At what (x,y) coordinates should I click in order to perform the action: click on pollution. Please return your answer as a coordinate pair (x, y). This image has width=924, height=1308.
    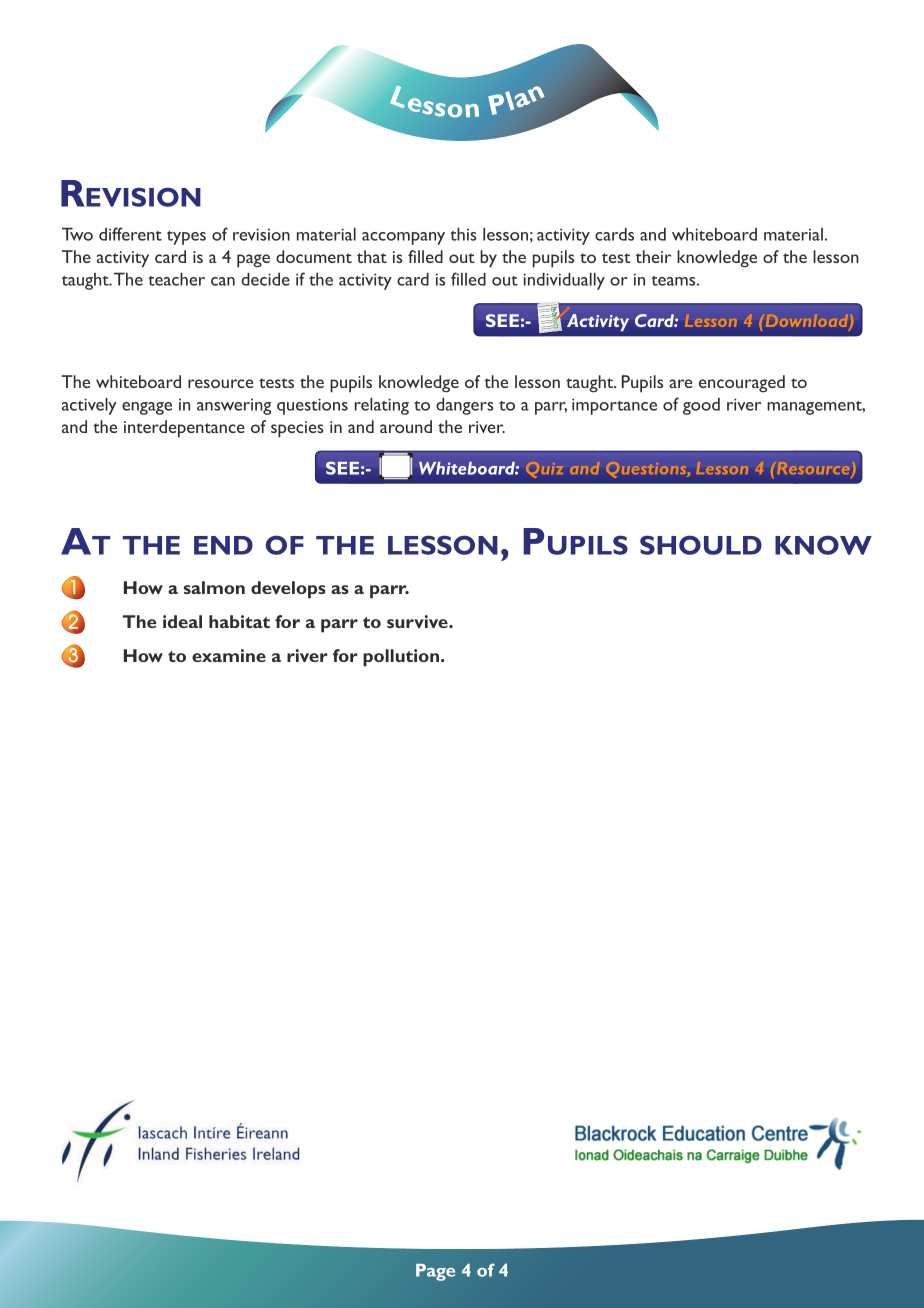
    Looking at the image, I should click on (402, 658).
